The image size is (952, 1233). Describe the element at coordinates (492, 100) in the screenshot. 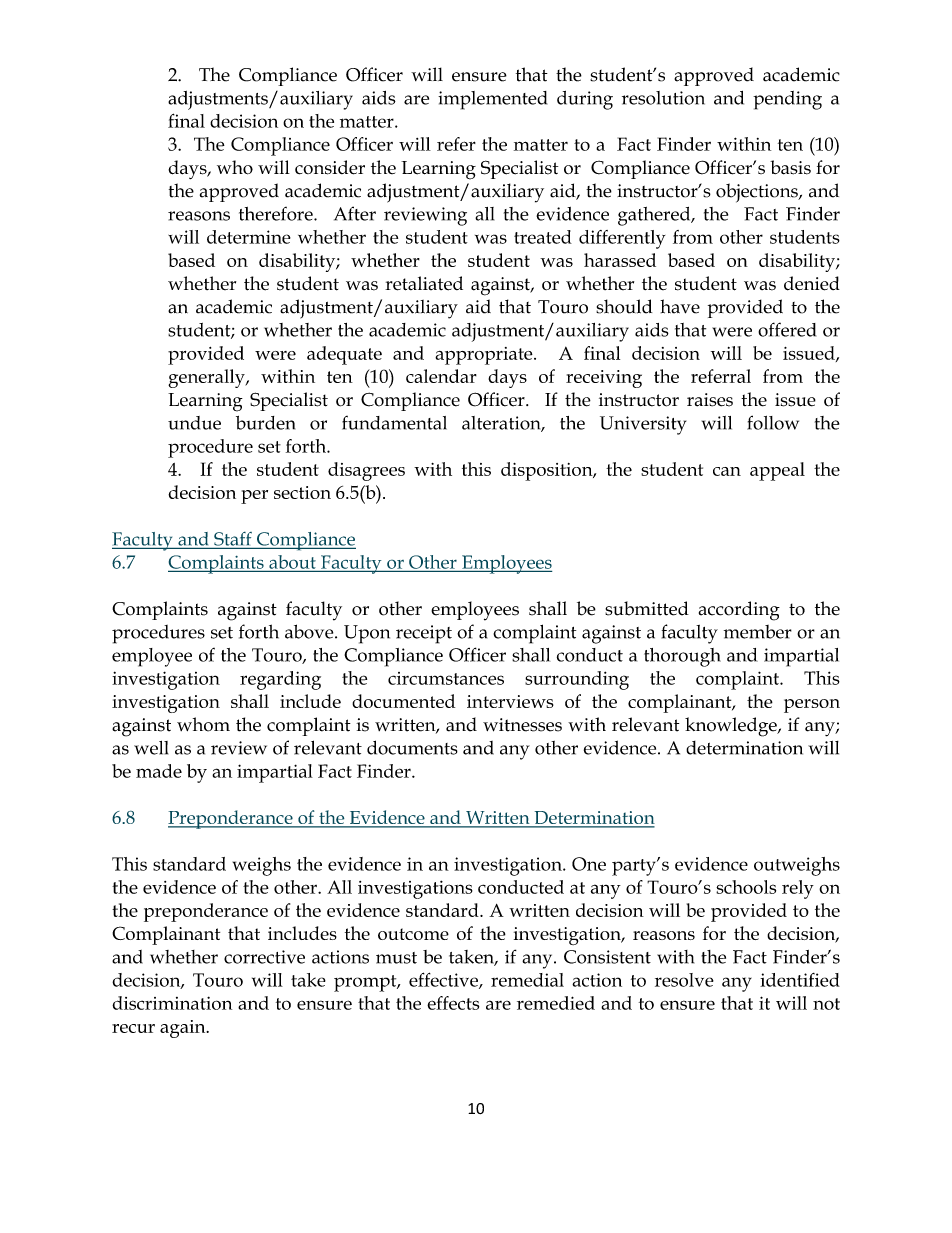

I see `implemented` at that location.
